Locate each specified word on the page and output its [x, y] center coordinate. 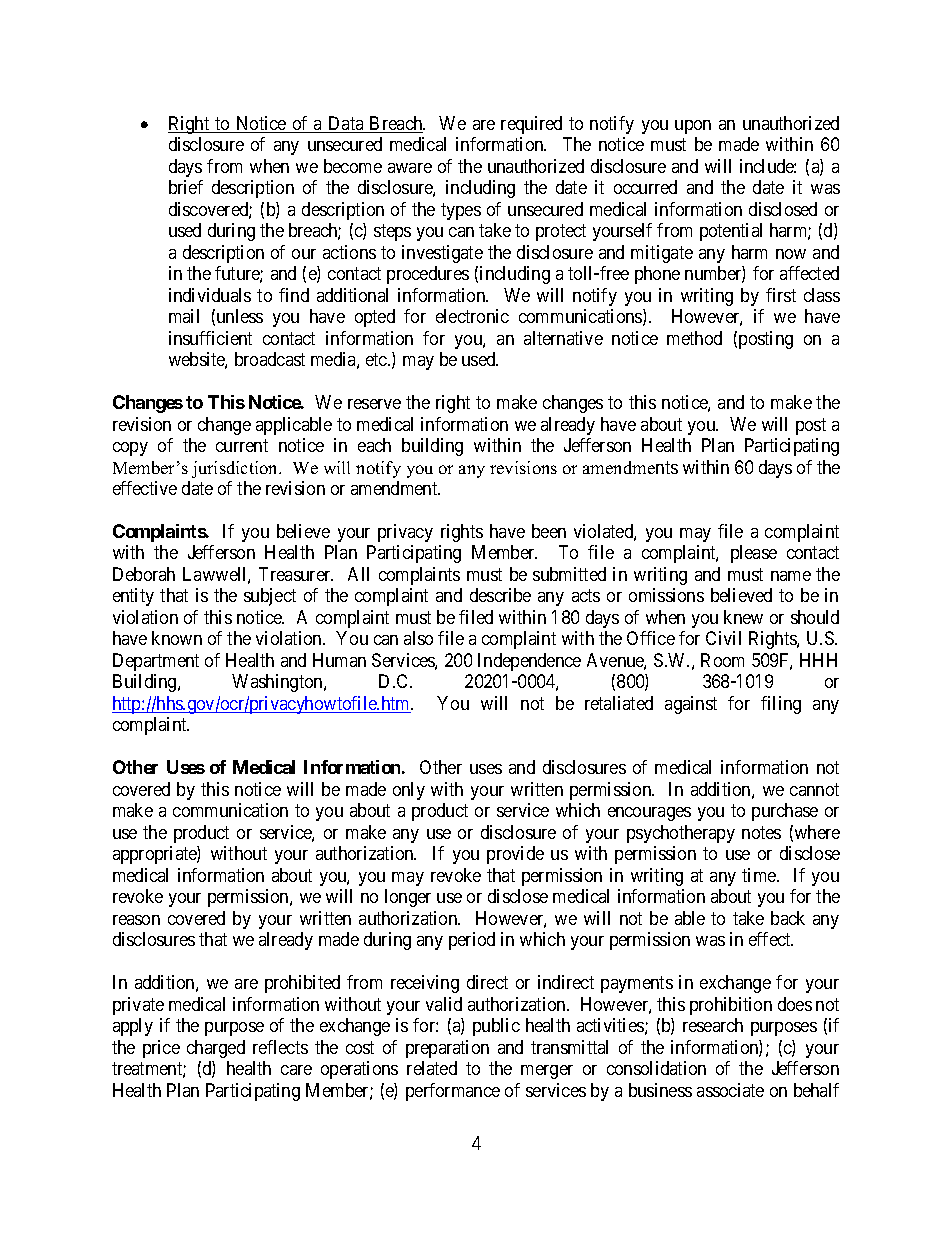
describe [500, 595]
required [531, 125]
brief [186, 187]
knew [743, 617]
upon [693, 127]
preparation [447, 1049]
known [177, 638]
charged [216, 1049]
